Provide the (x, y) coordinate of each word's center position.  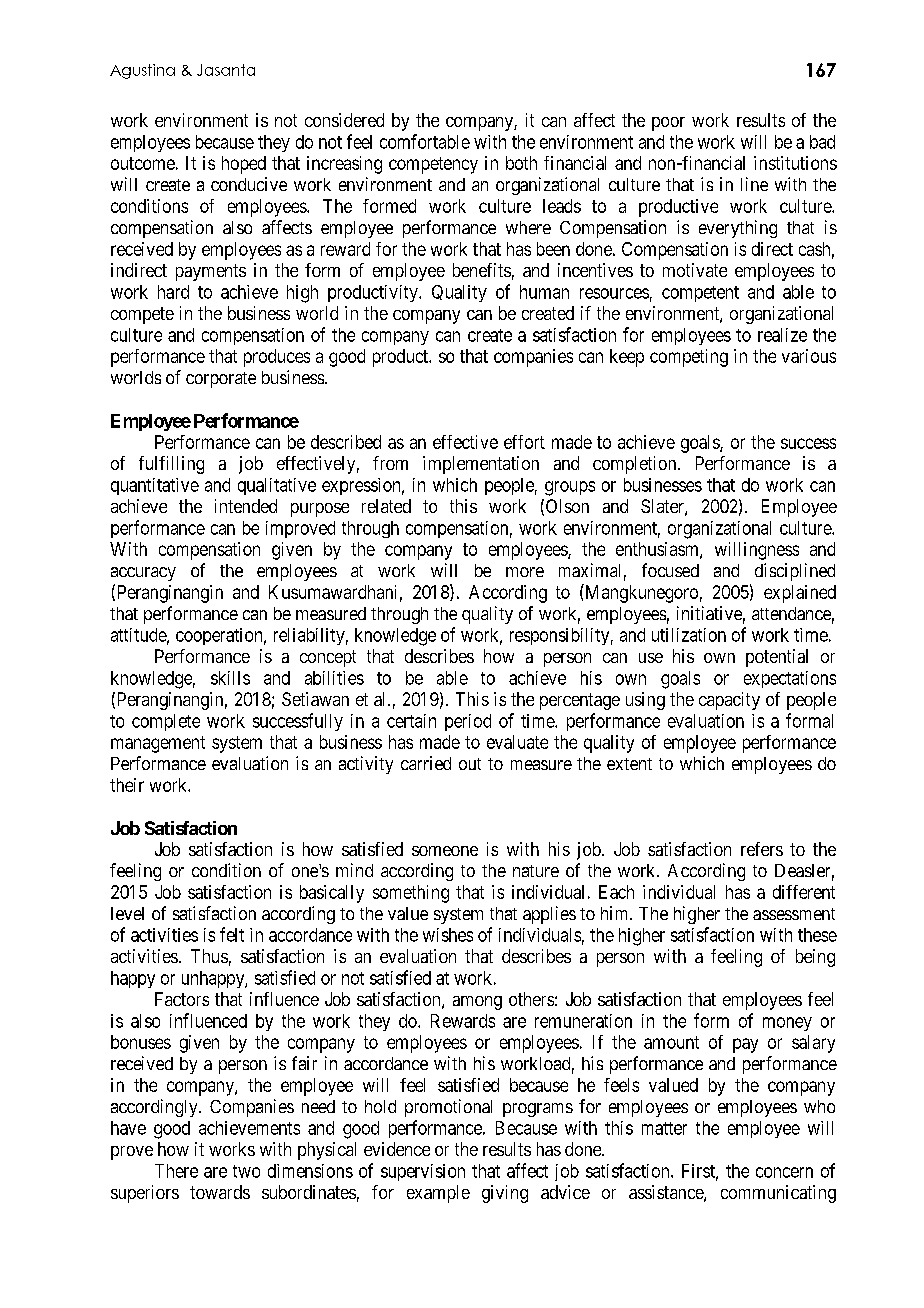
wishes (448, 935)
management (158, 744)
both (521, 163)
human (544, 292)
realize (782, 335)
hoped (244, 165)
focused (670, 570)
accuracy (143, 574)
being (815, 958)
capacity (729, 701)
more (525, 572)
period (468, 722)
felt (232, 934)
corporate (221, 380)
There (176, 1171)
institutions (795, 163)
